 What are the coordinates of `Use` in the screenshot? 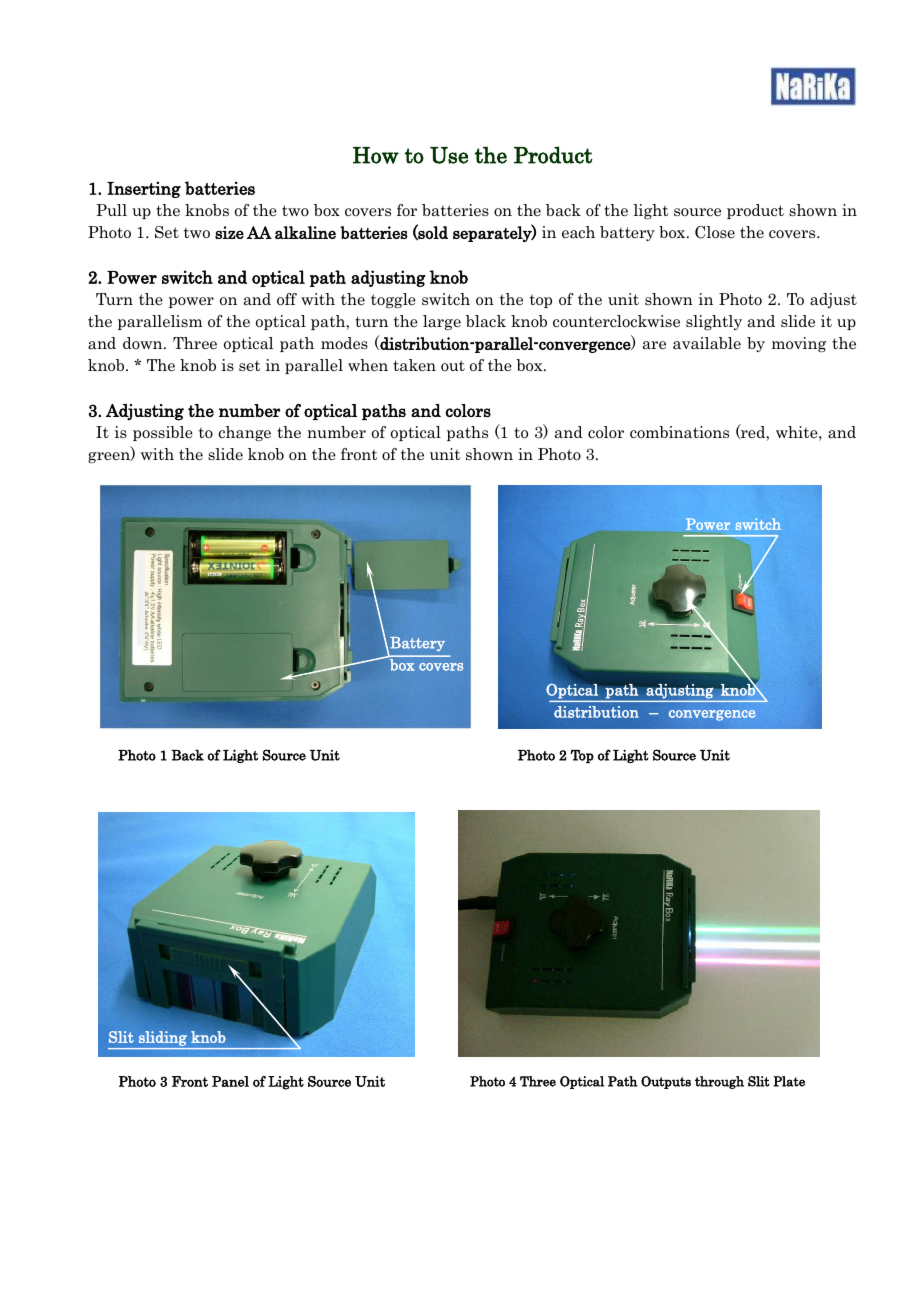 It's located at (449, 155).
